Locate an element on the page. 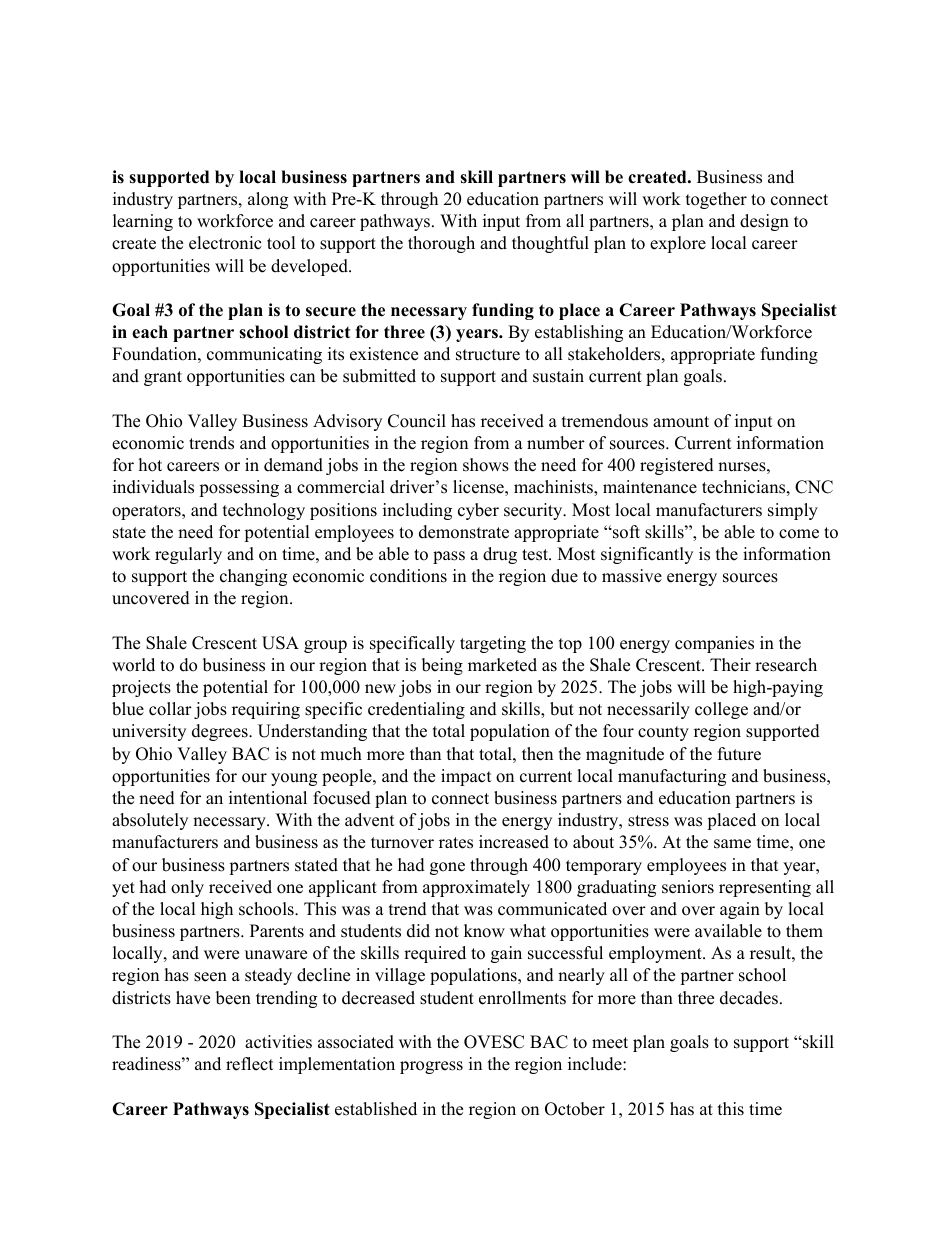  thorough is located at coordinates (441, 244).
